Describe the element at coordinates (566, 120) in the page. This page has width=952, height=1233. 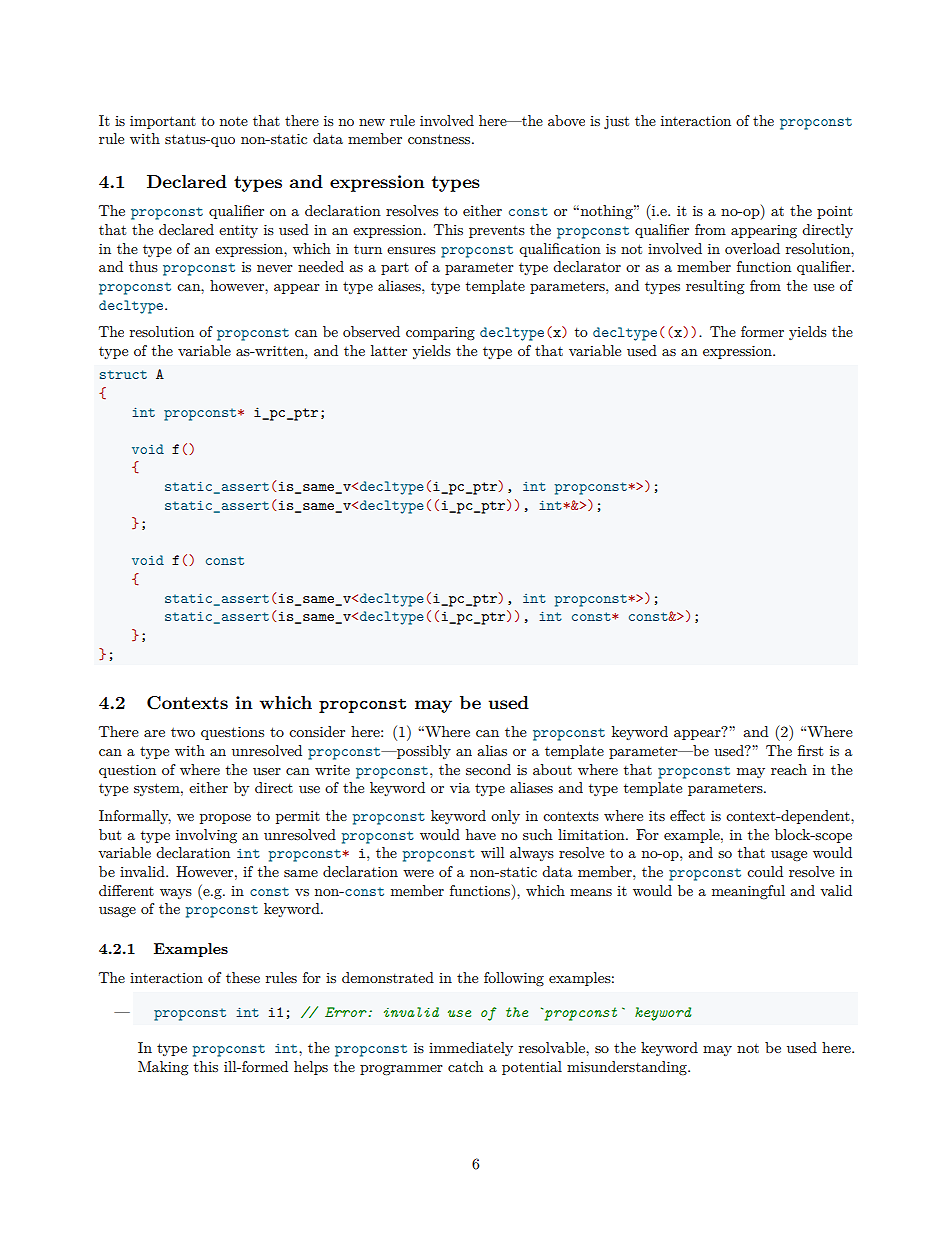
I see `above` at that location.
